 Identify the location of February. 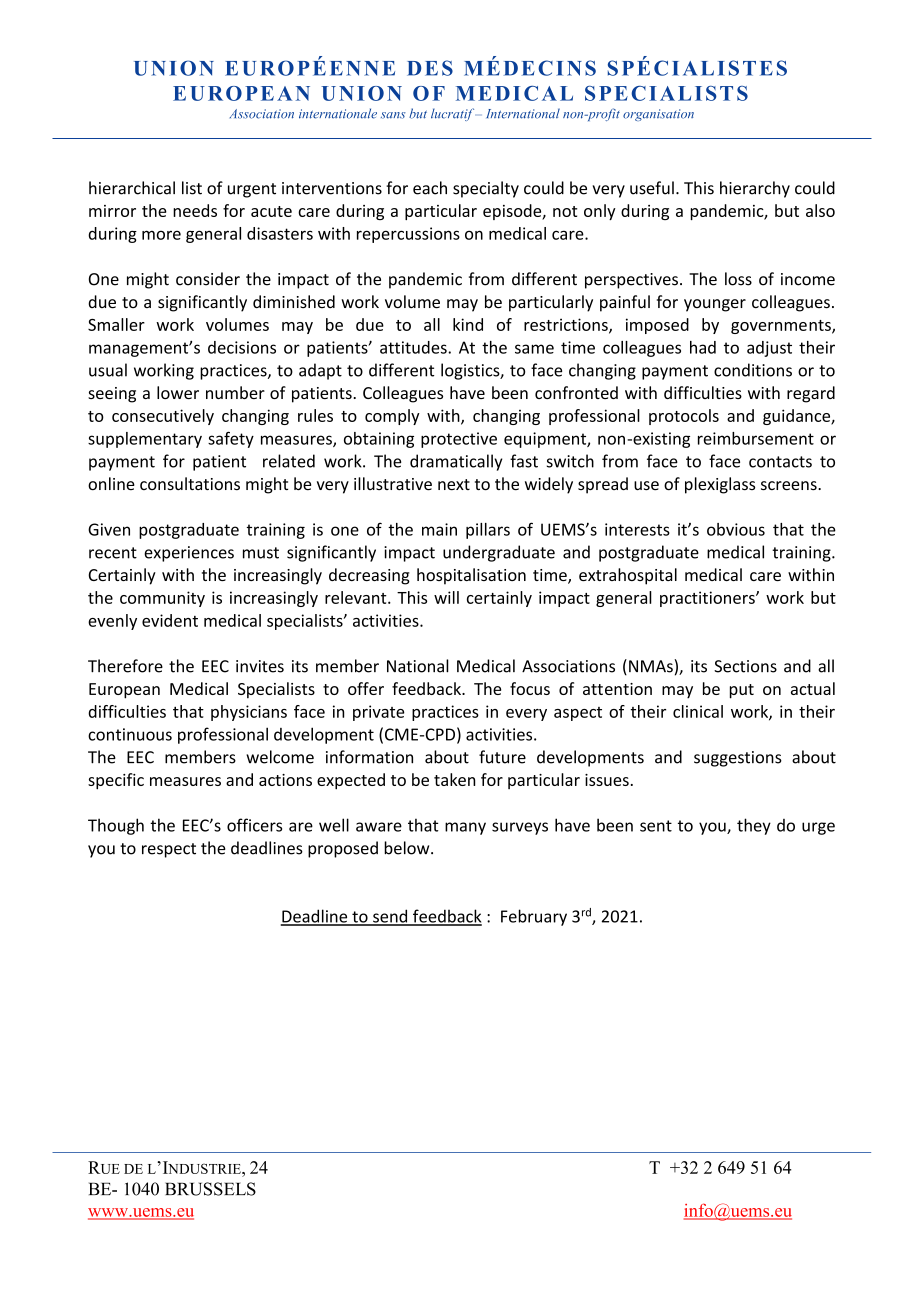
(534, 917).
